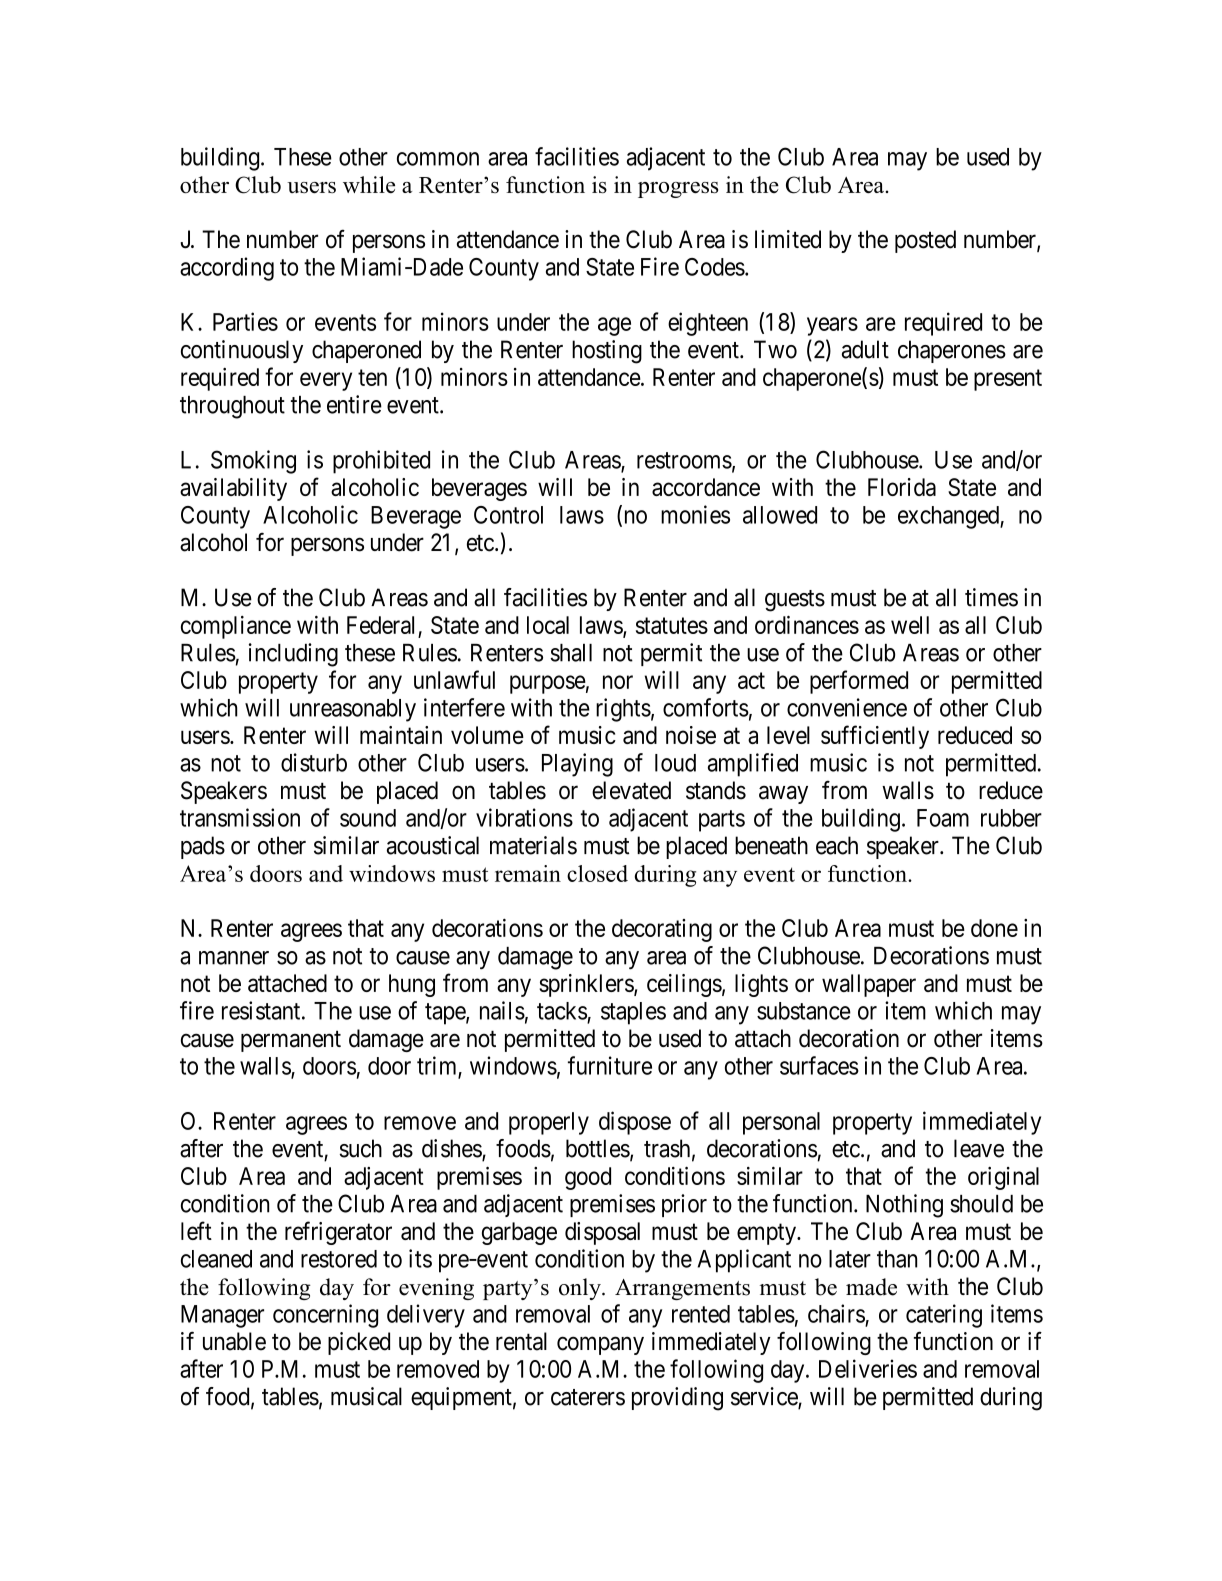 This image has height=1581, width=1222. I want to click on monies, so click(695, 514).
